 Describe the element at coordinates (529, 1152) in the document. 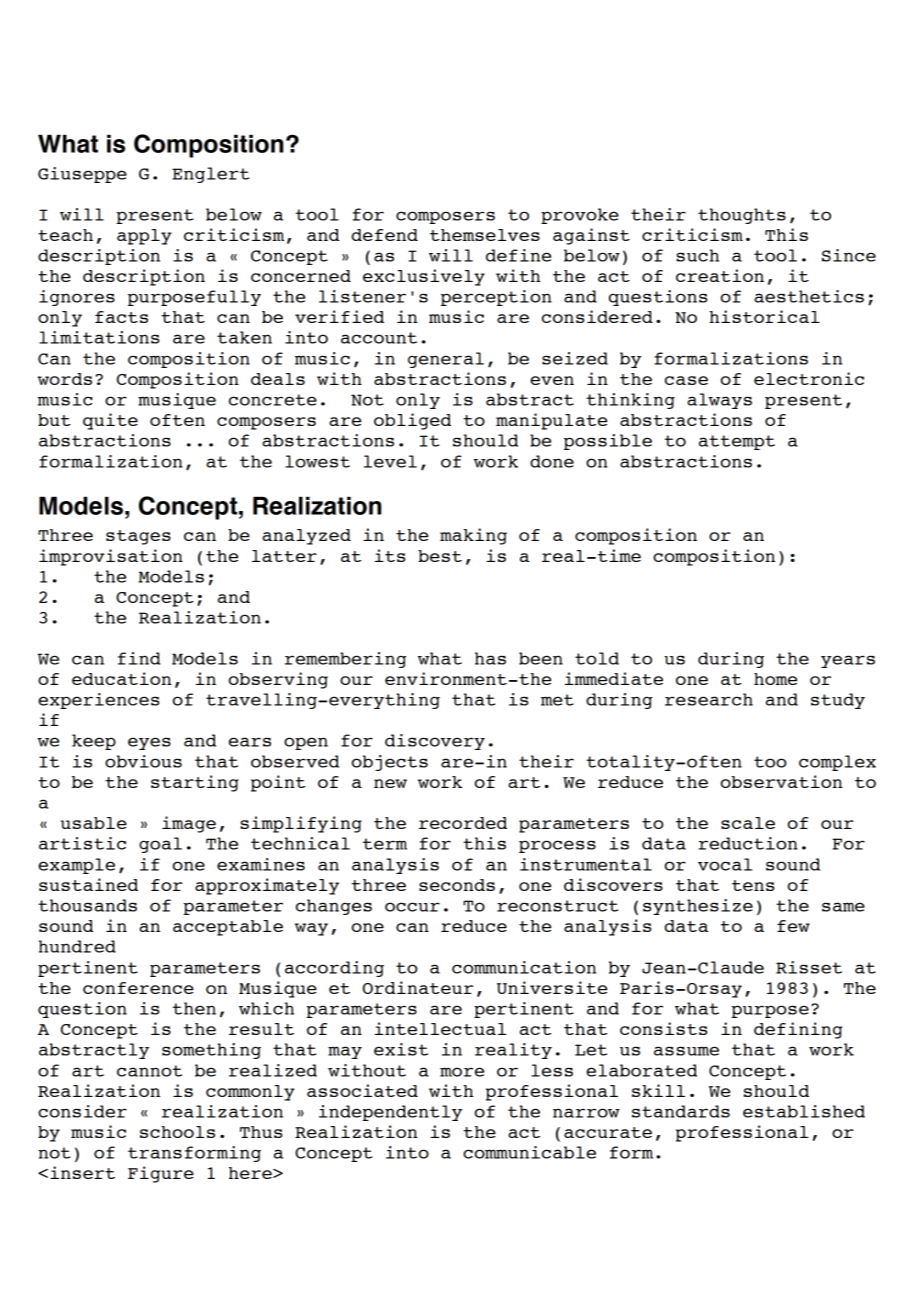

I see `communicable` at that location.
